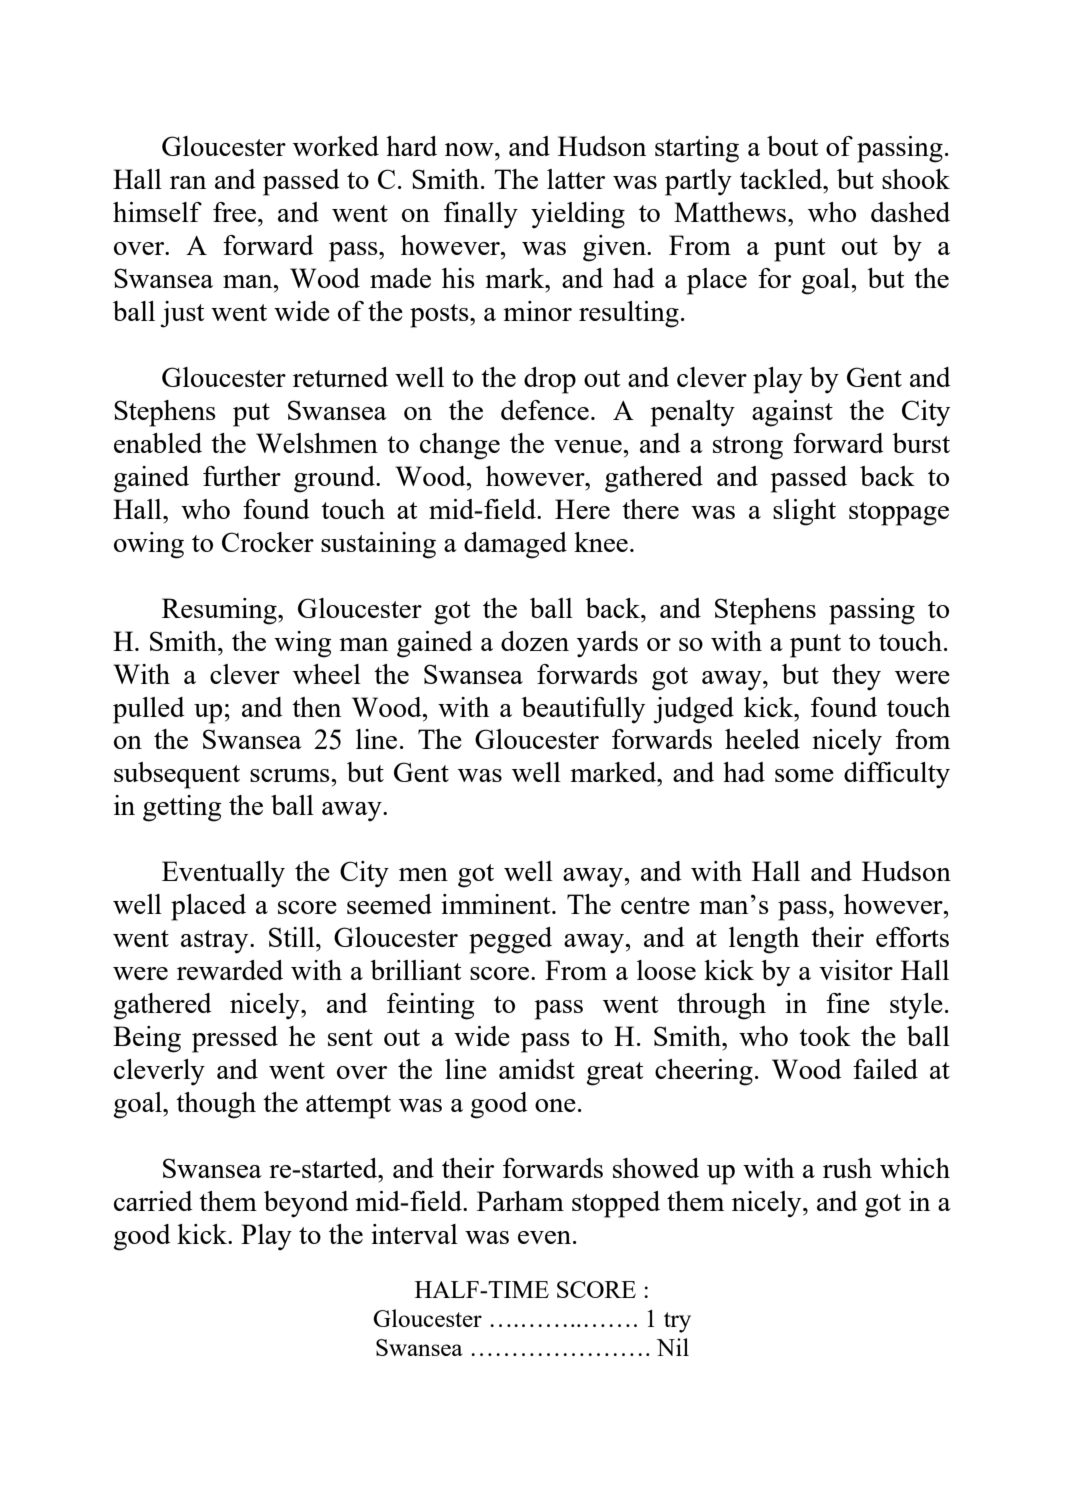  I want to click on beautifully, so click(583, 710).
